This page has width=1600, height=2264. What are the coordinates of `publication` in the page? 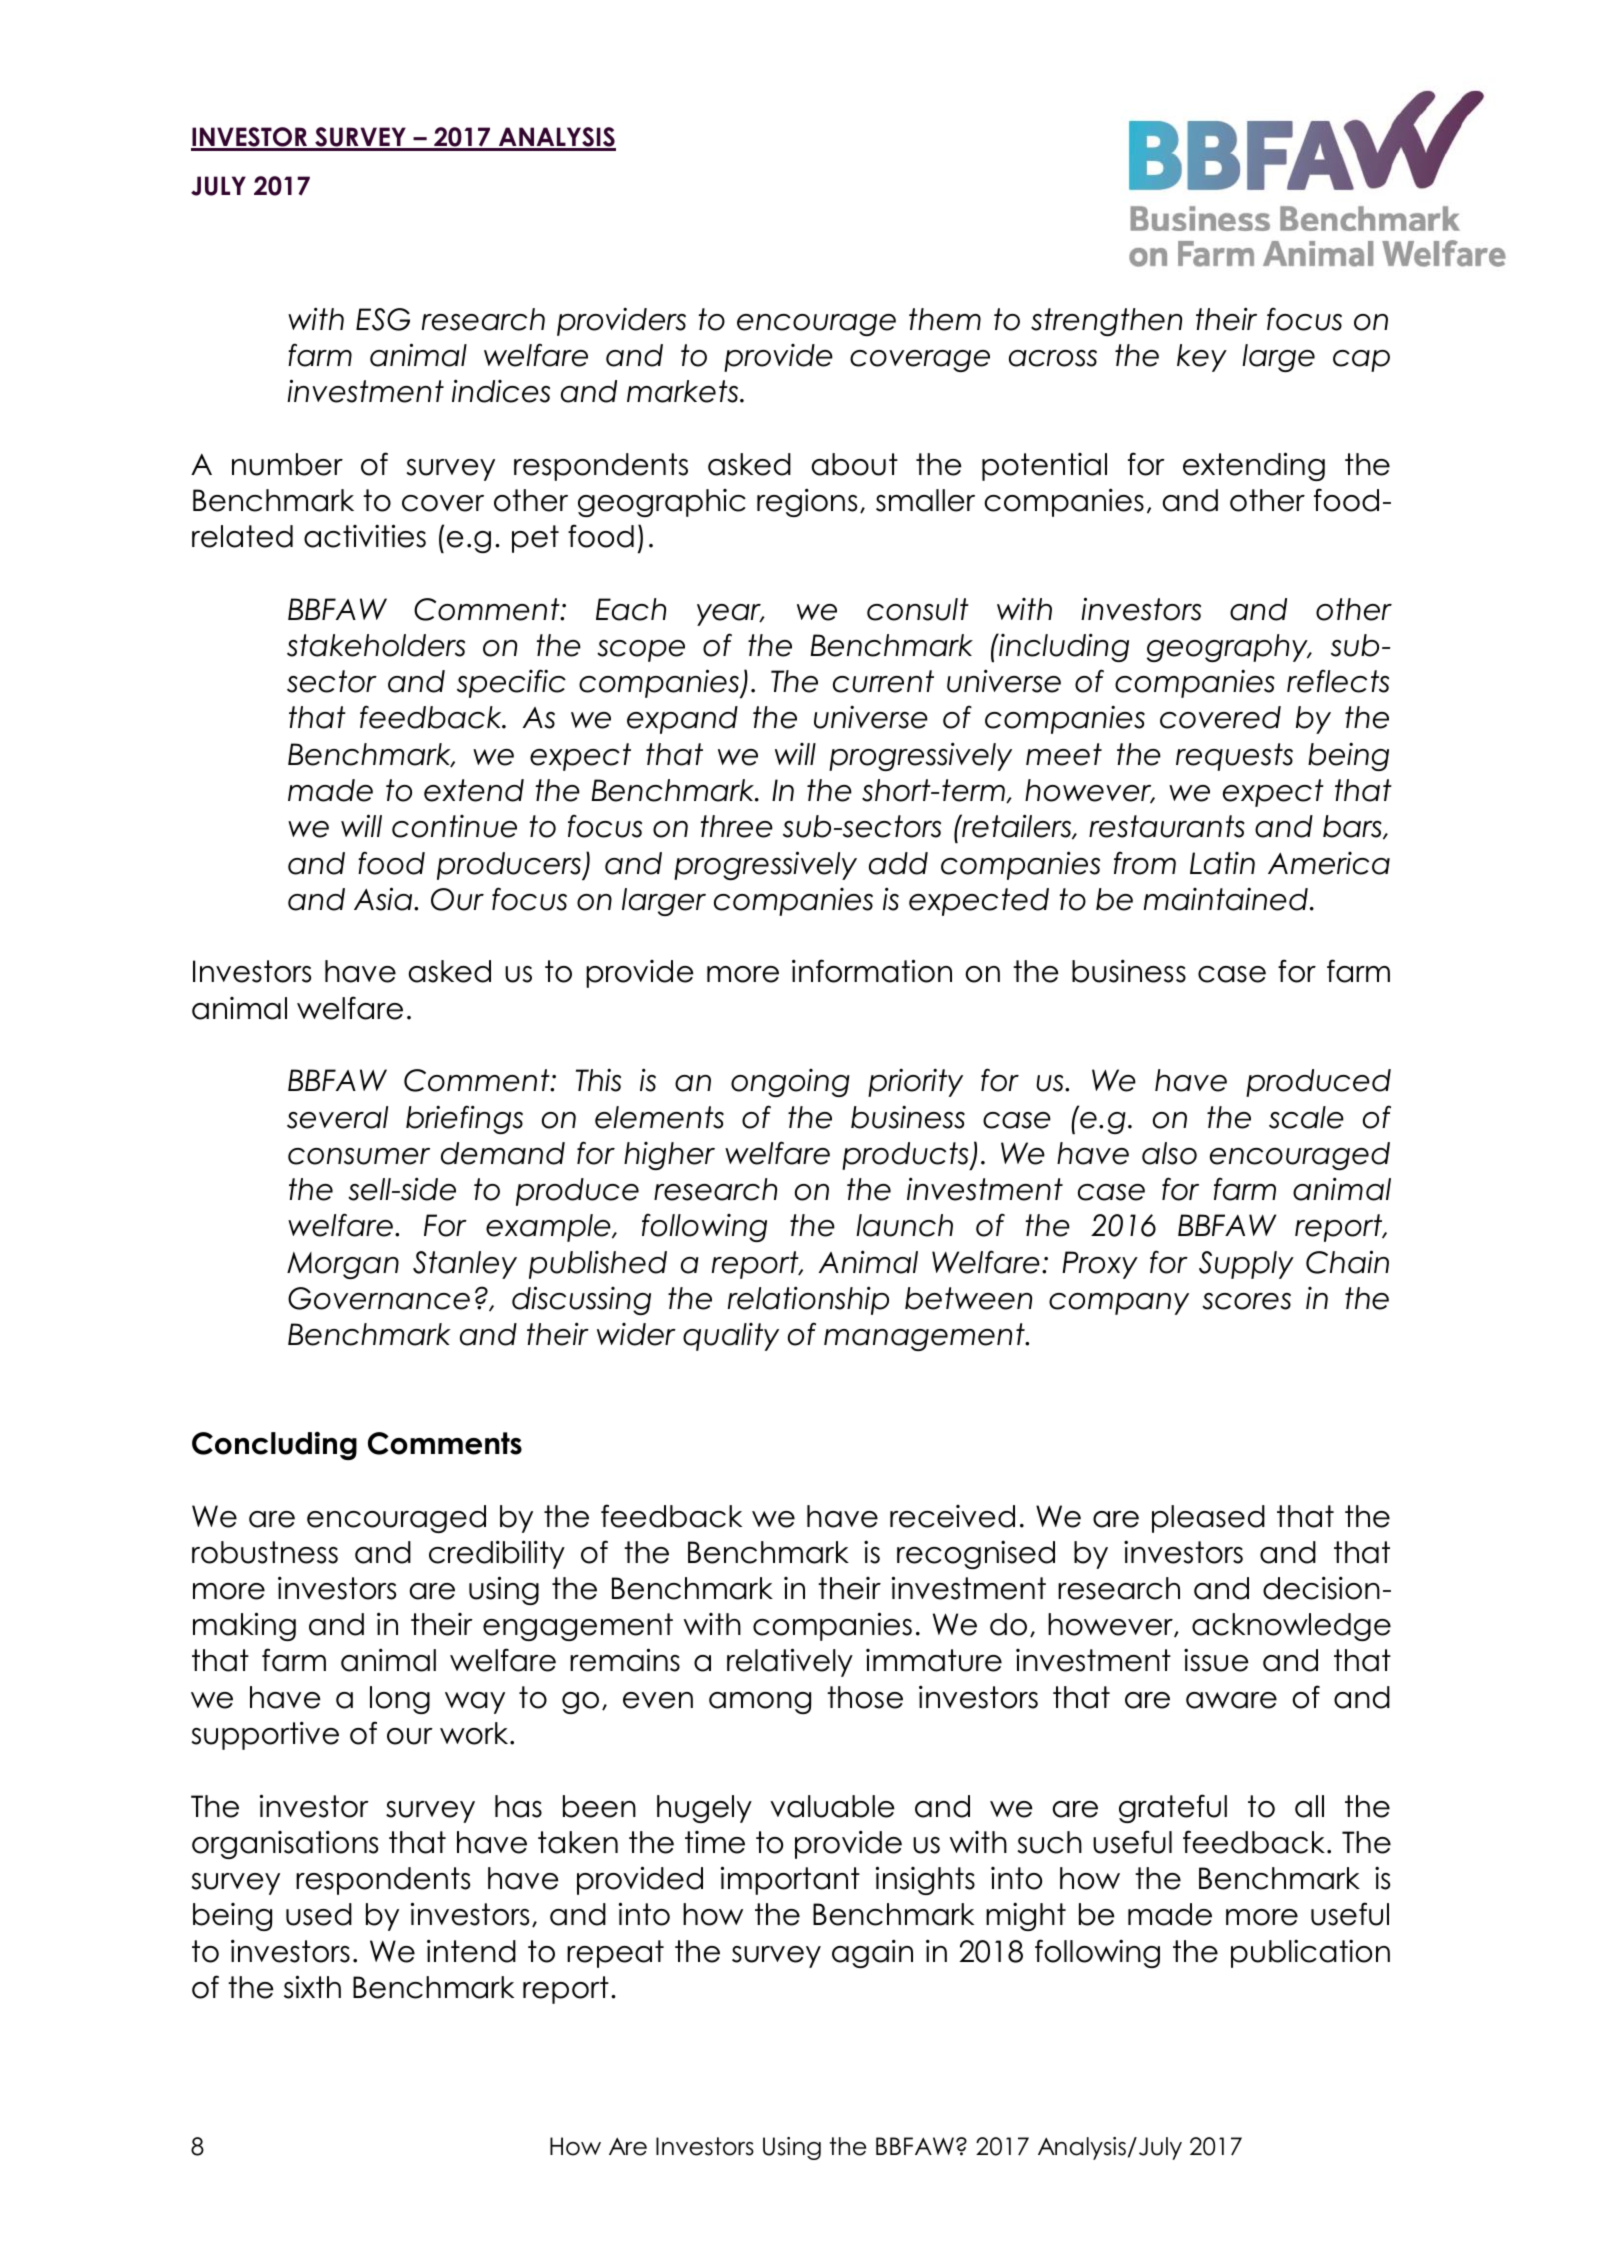 It's located at (1310, 1953).
